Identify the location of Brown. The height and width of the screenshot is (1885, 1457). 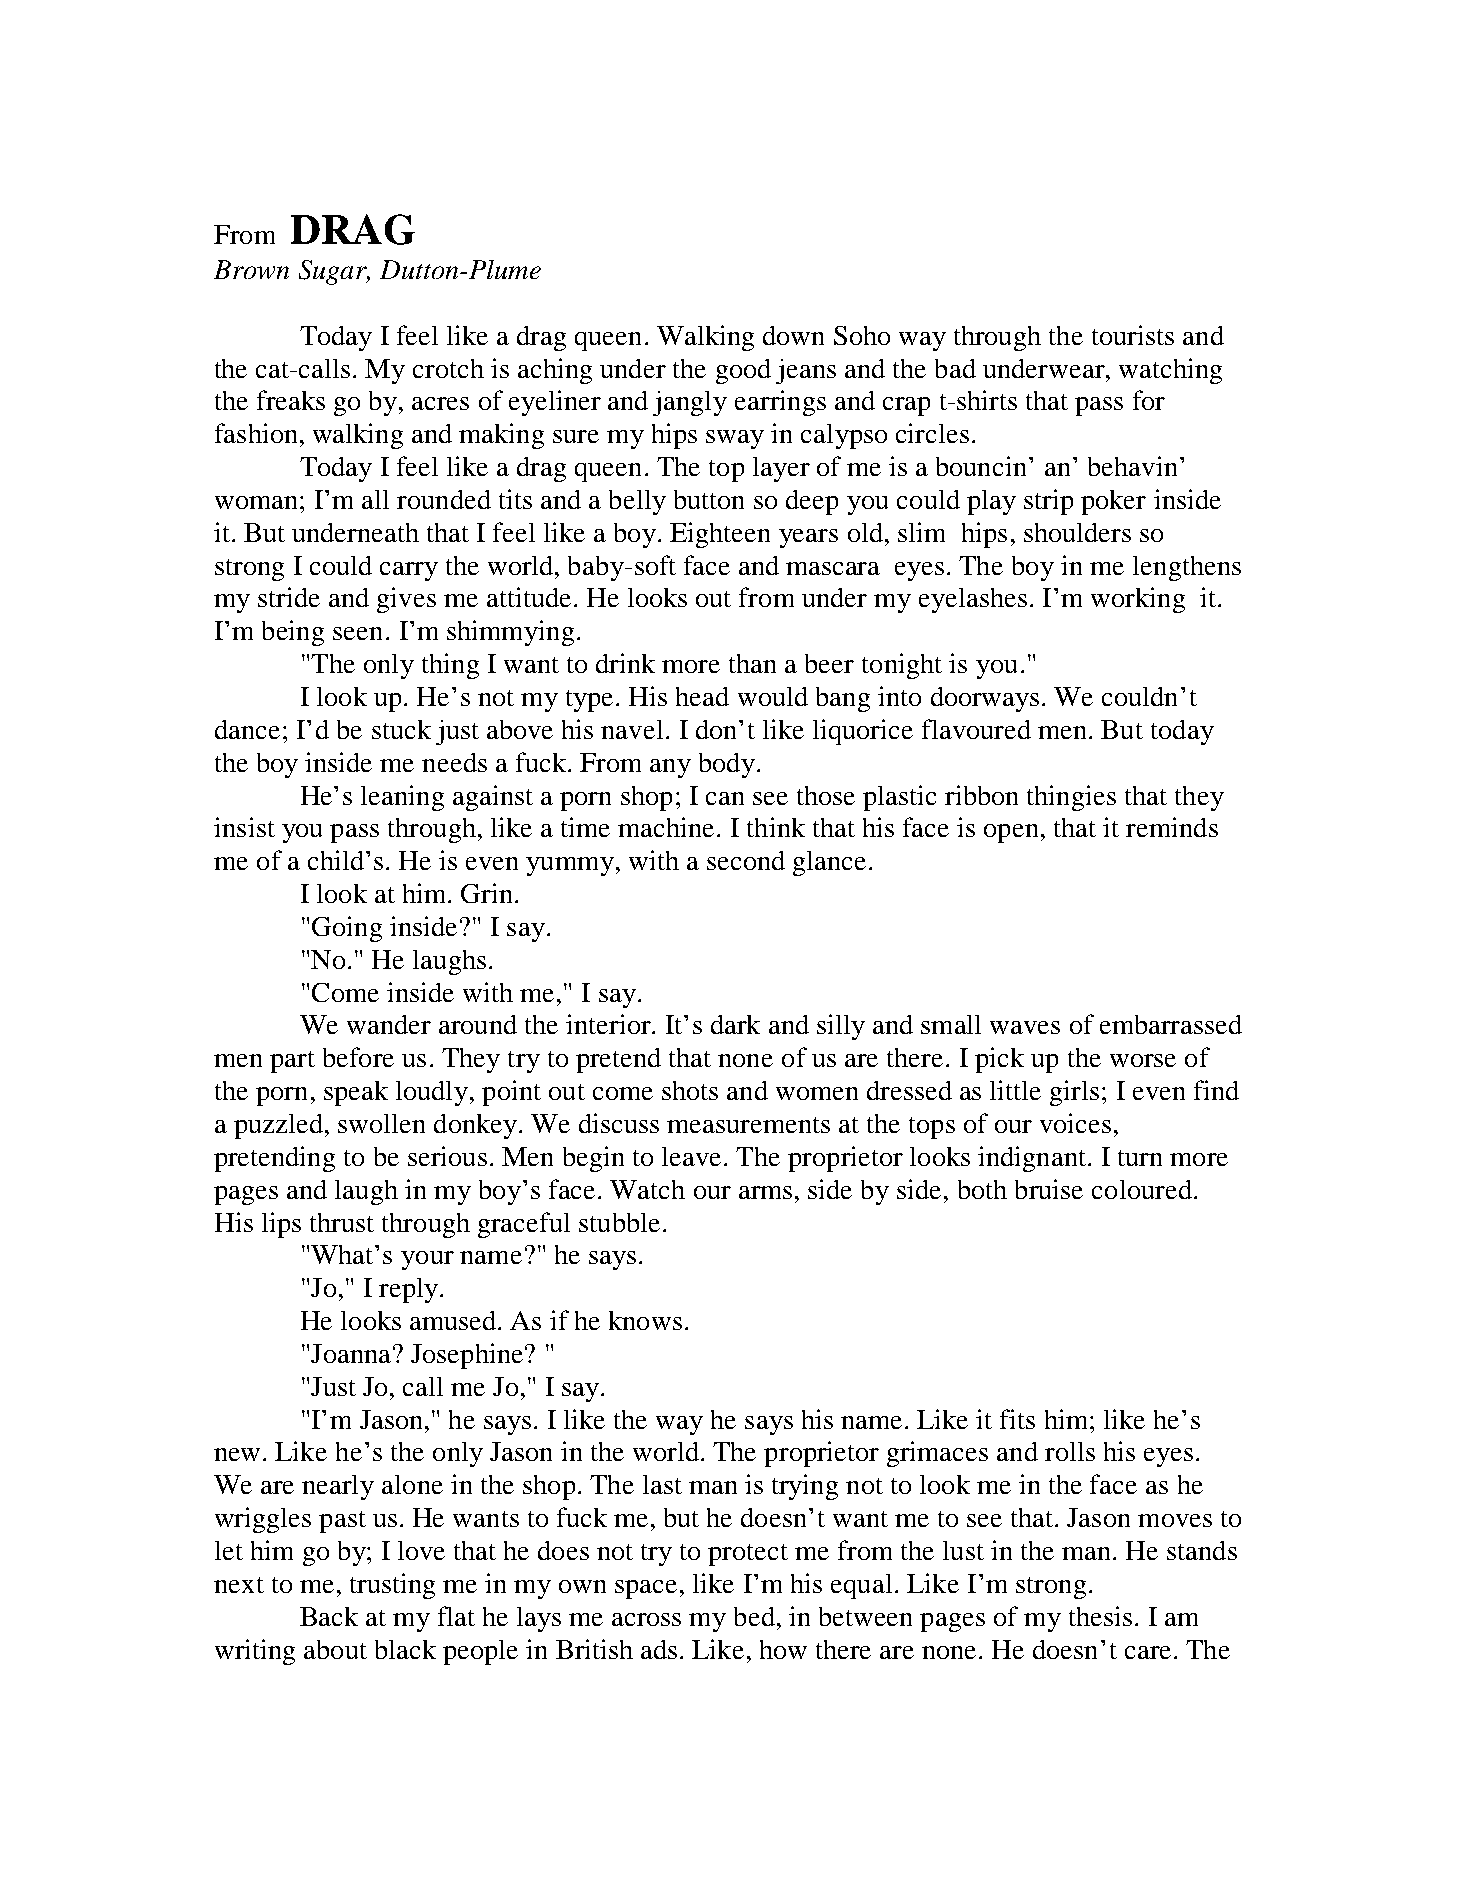
(251, 269).
